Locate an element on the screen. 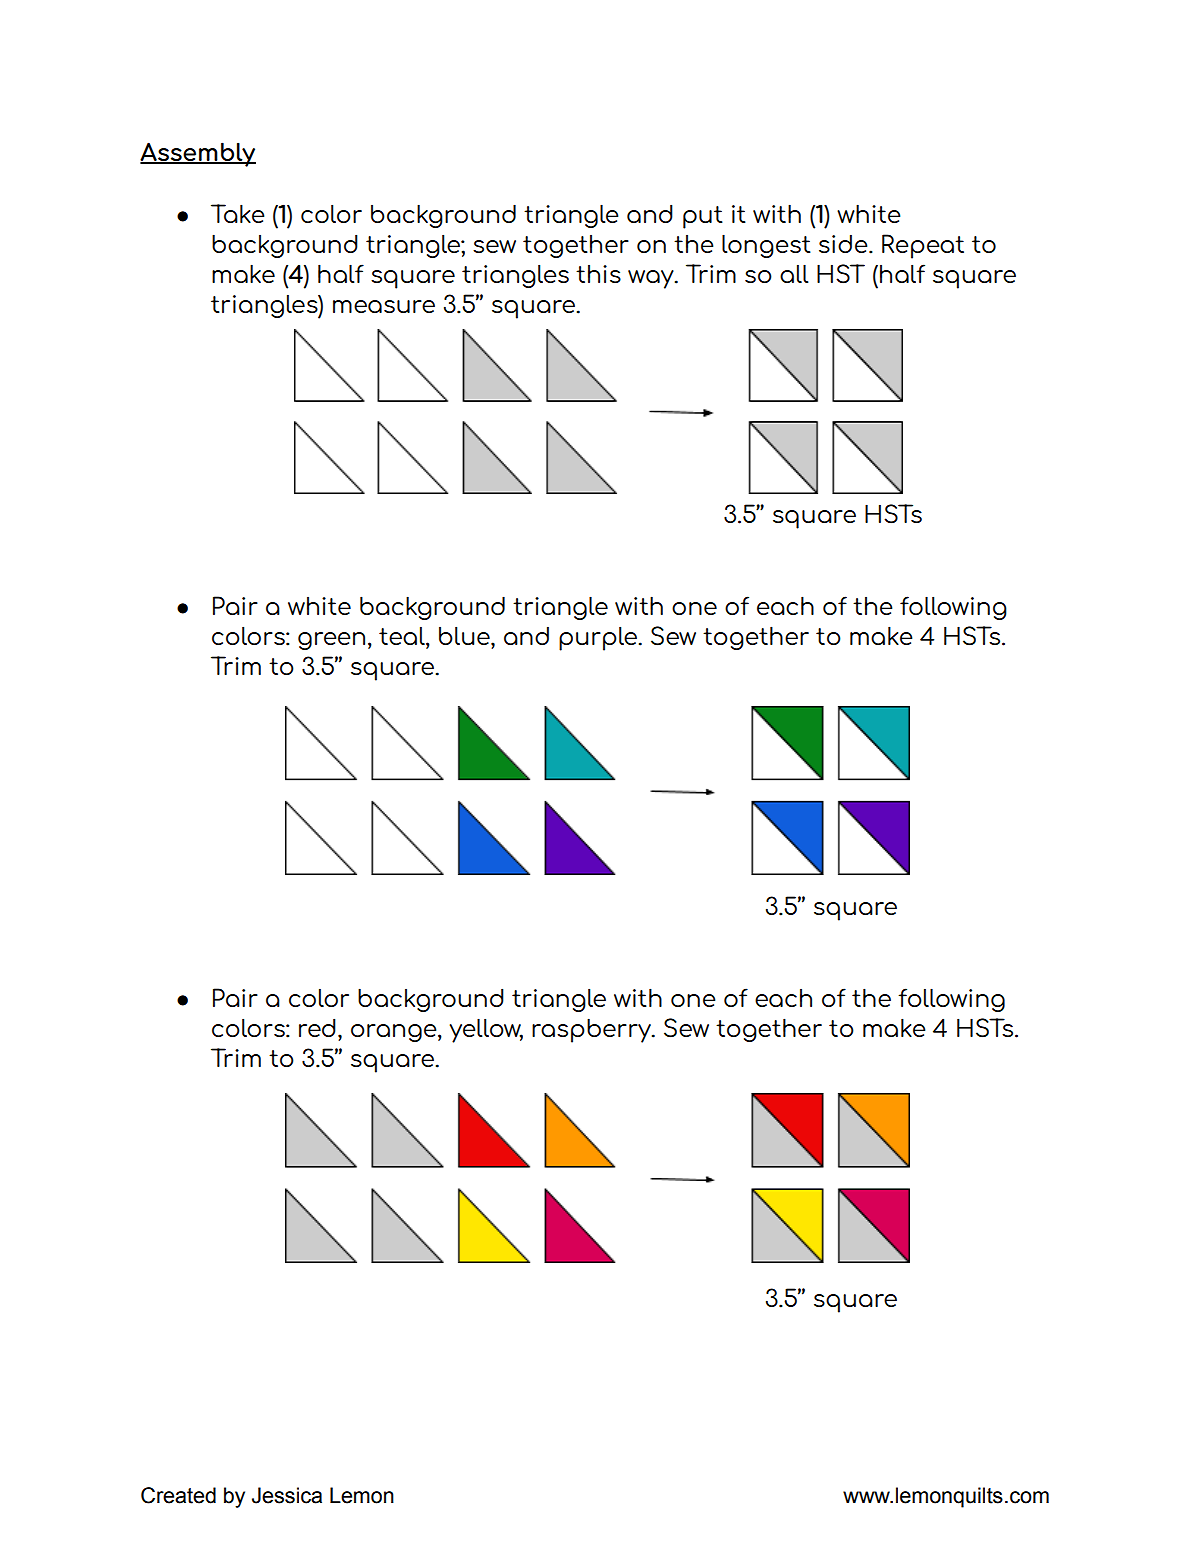 The image size is (1195, 1546). raspberry is located at coordinates (593, 1030).
